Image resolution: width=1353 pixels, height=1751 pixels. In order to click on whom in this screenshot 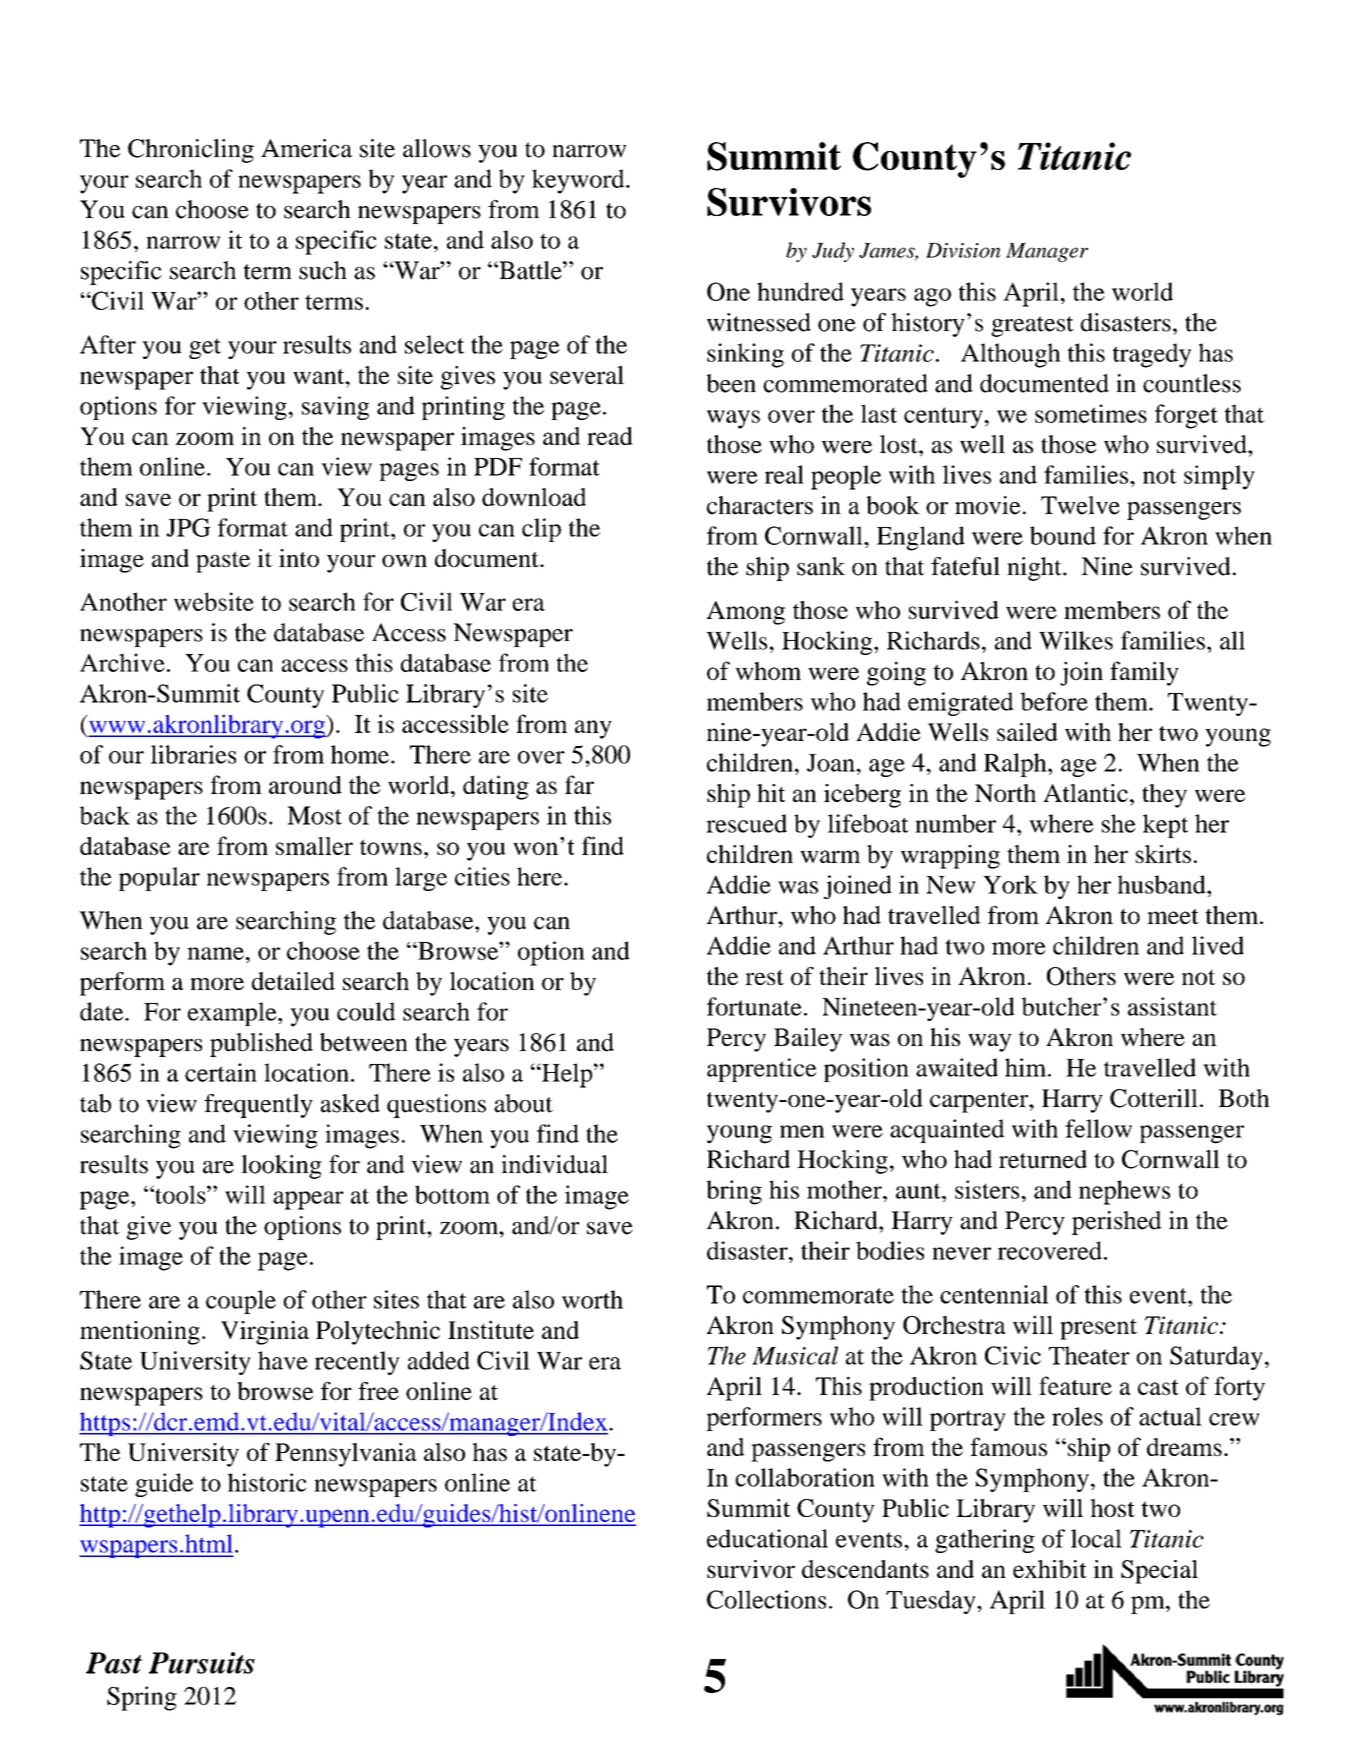, I will do `click(768, 671)`.
